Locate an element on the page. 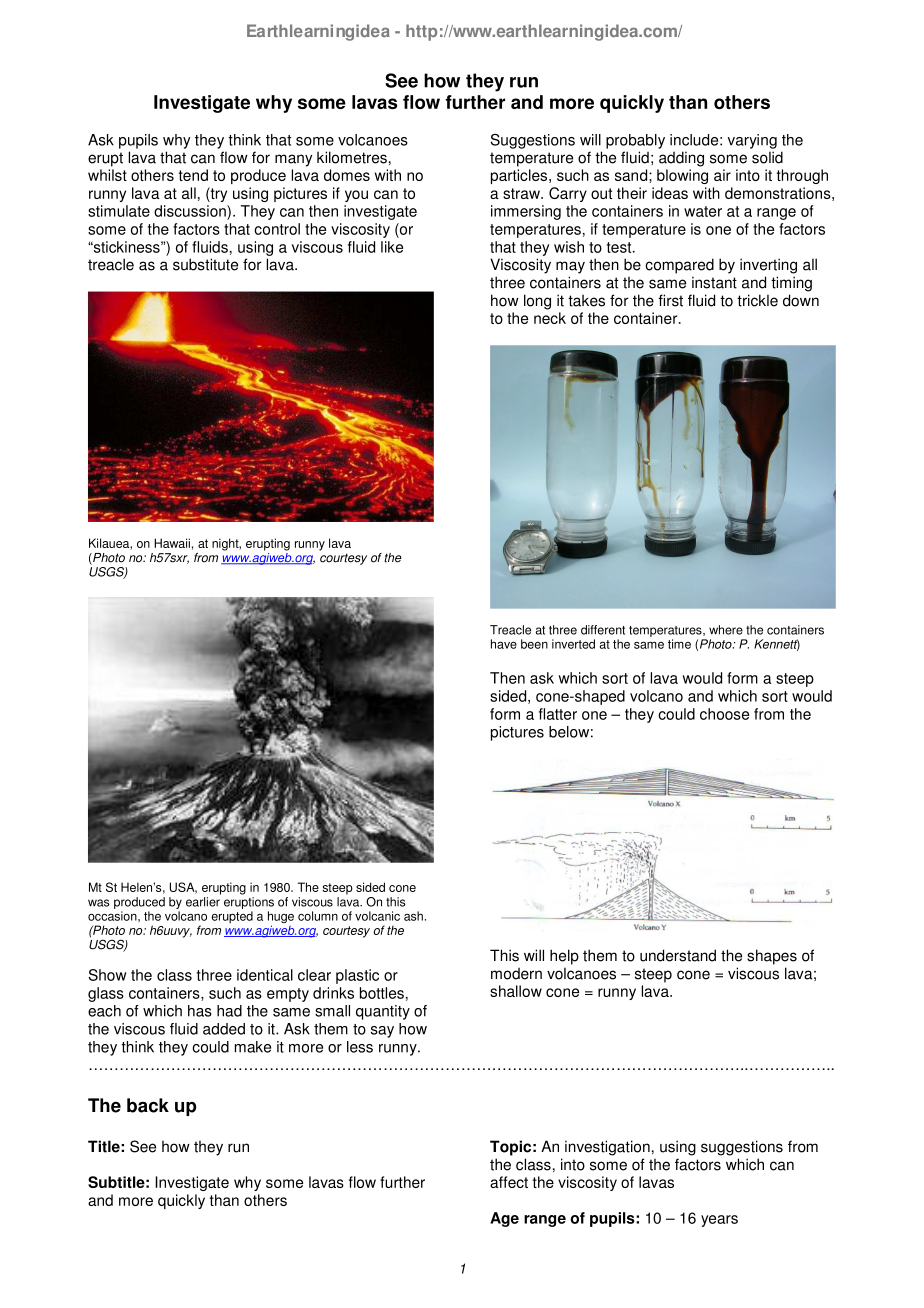 This page has width=924, height=1308. back is located at coordinates (148, 1105).
